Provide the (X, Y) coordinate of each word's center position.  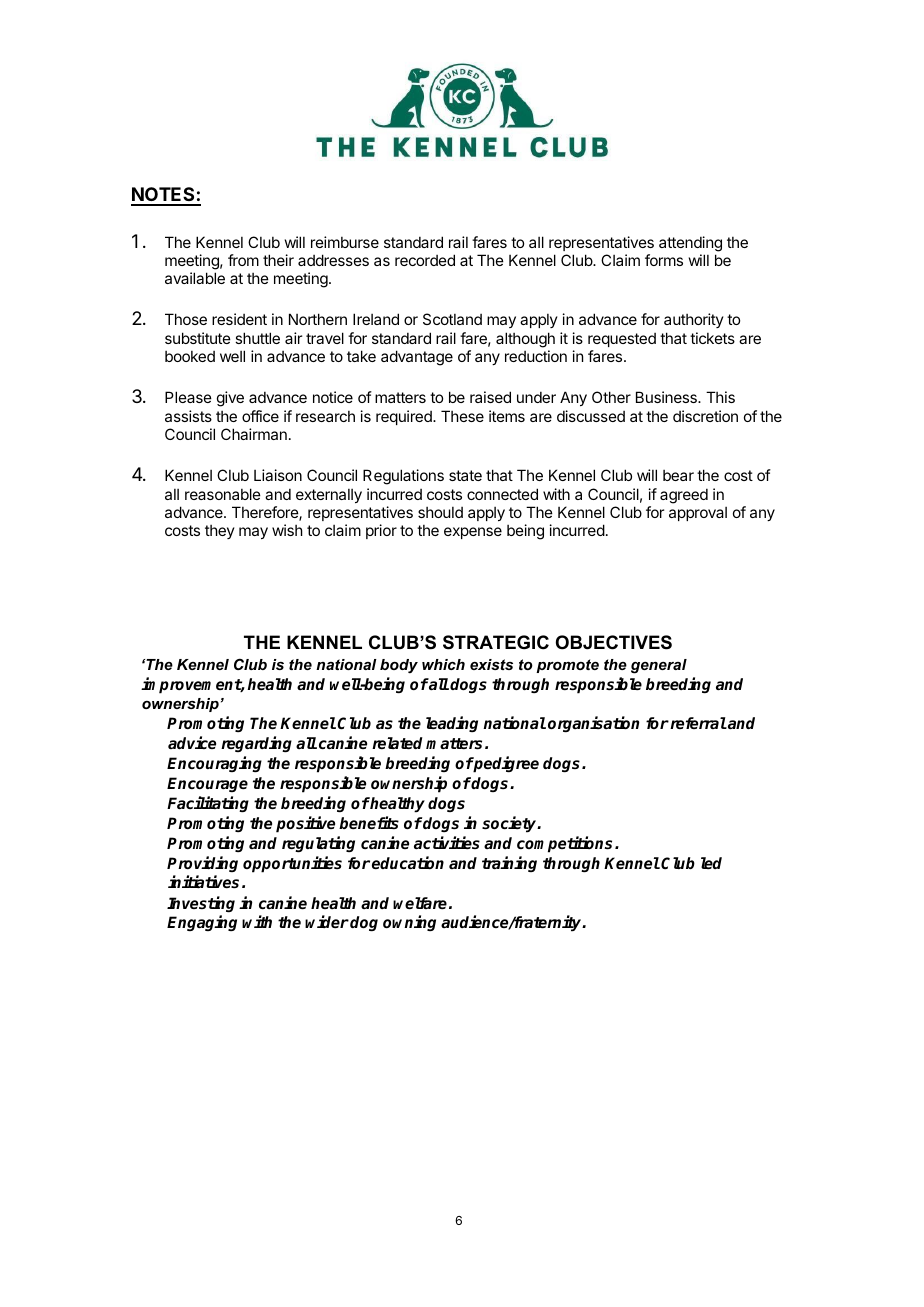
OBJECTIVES (614, 642)
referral (697, 723)
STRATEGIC (496, 642)
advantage (417, 358)
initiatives (203, 882)
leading (452, 724)
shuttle (257, 338)
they (220, 532)
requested (622, 340)
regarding (256, 744)
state (465, 475)
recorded (425, 260)
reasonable (223, 494)
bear (678, 475)
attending (690, 244)
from (243, 260)
